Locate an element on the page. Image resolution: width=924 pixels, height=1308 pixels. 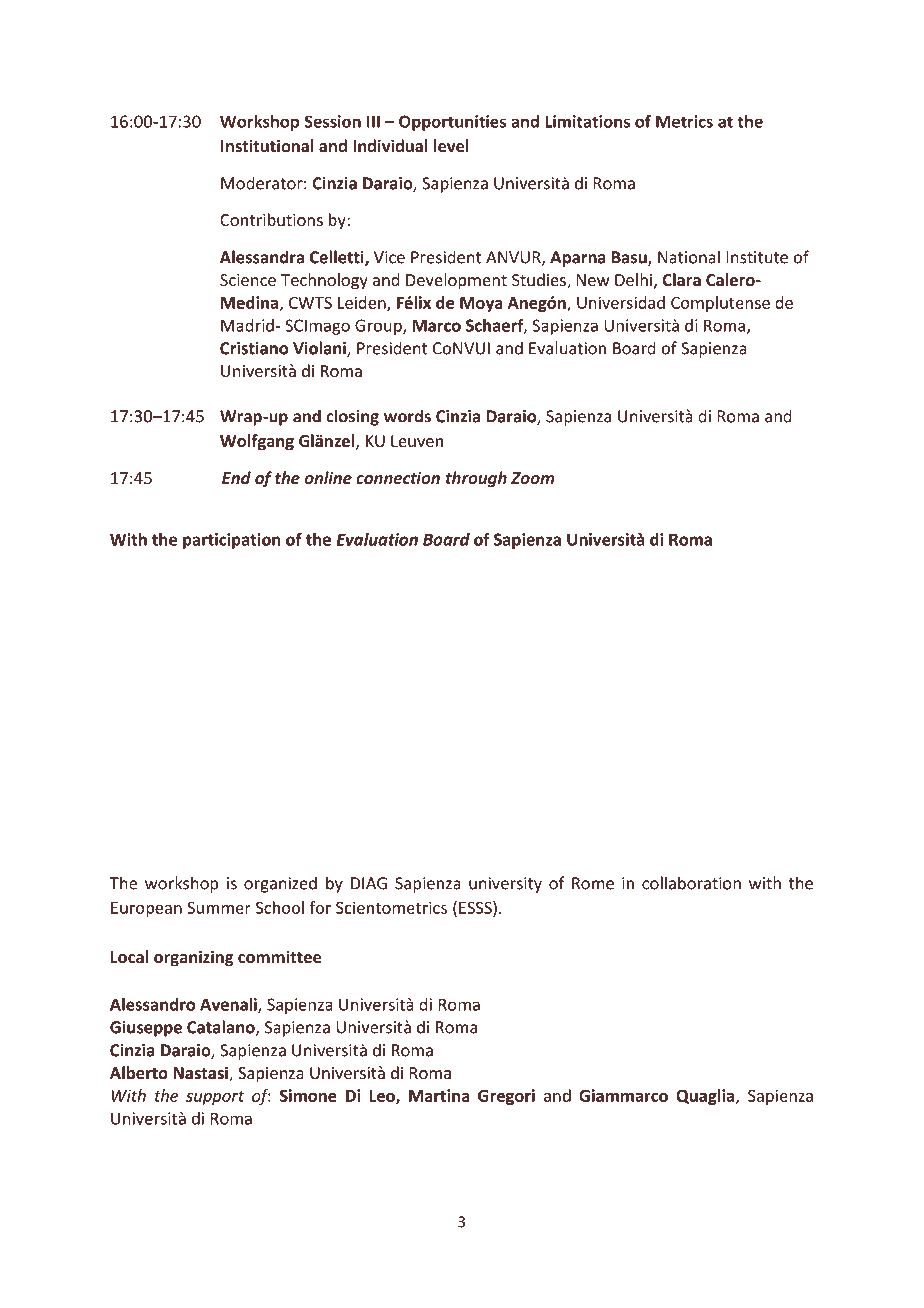
Limitations is located at coordinates (588, 121).
